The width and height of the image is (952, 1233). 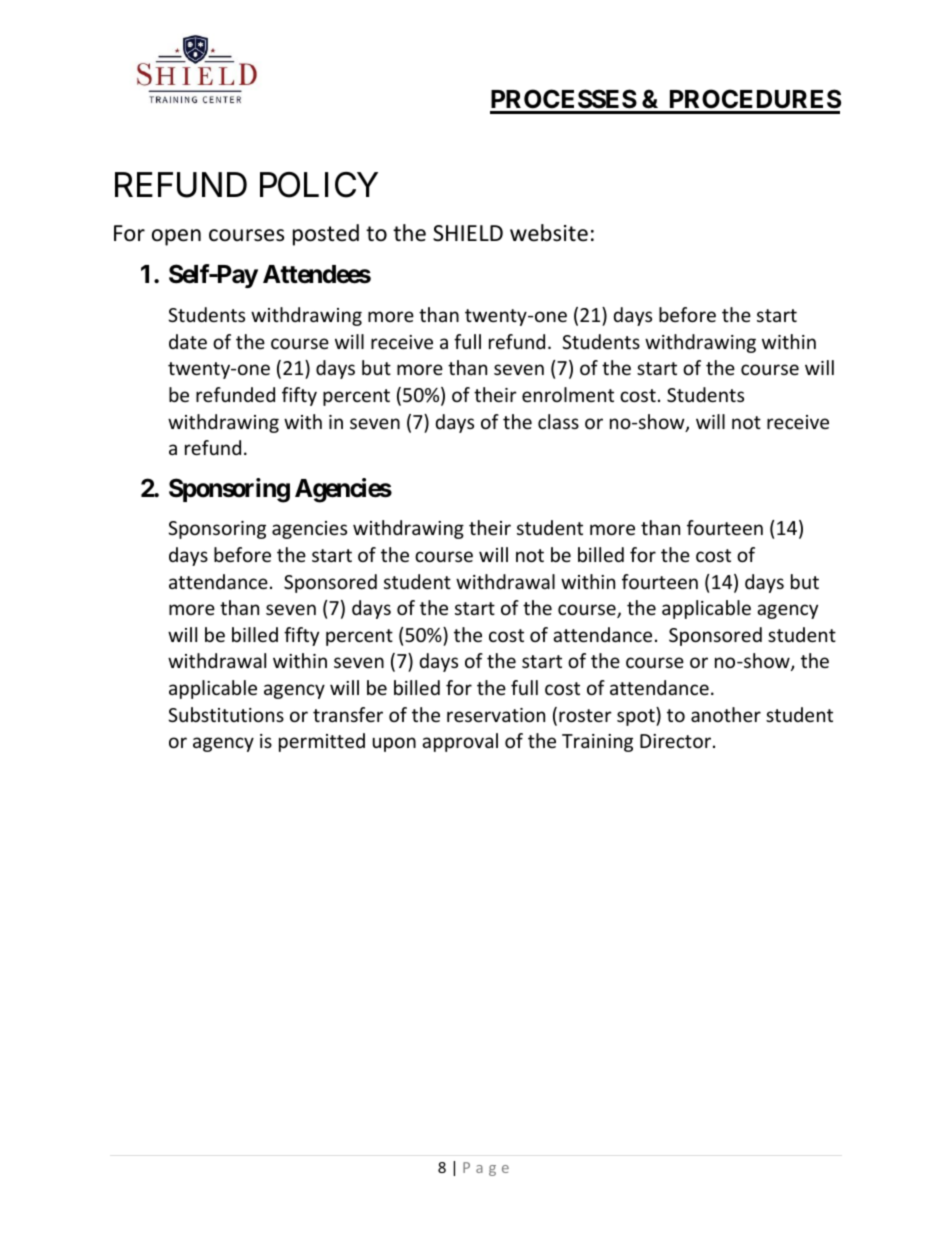 What do you see at coordinates (468, 233) in the image?
I see `SHIELD` at bounding box center [468, 233].
